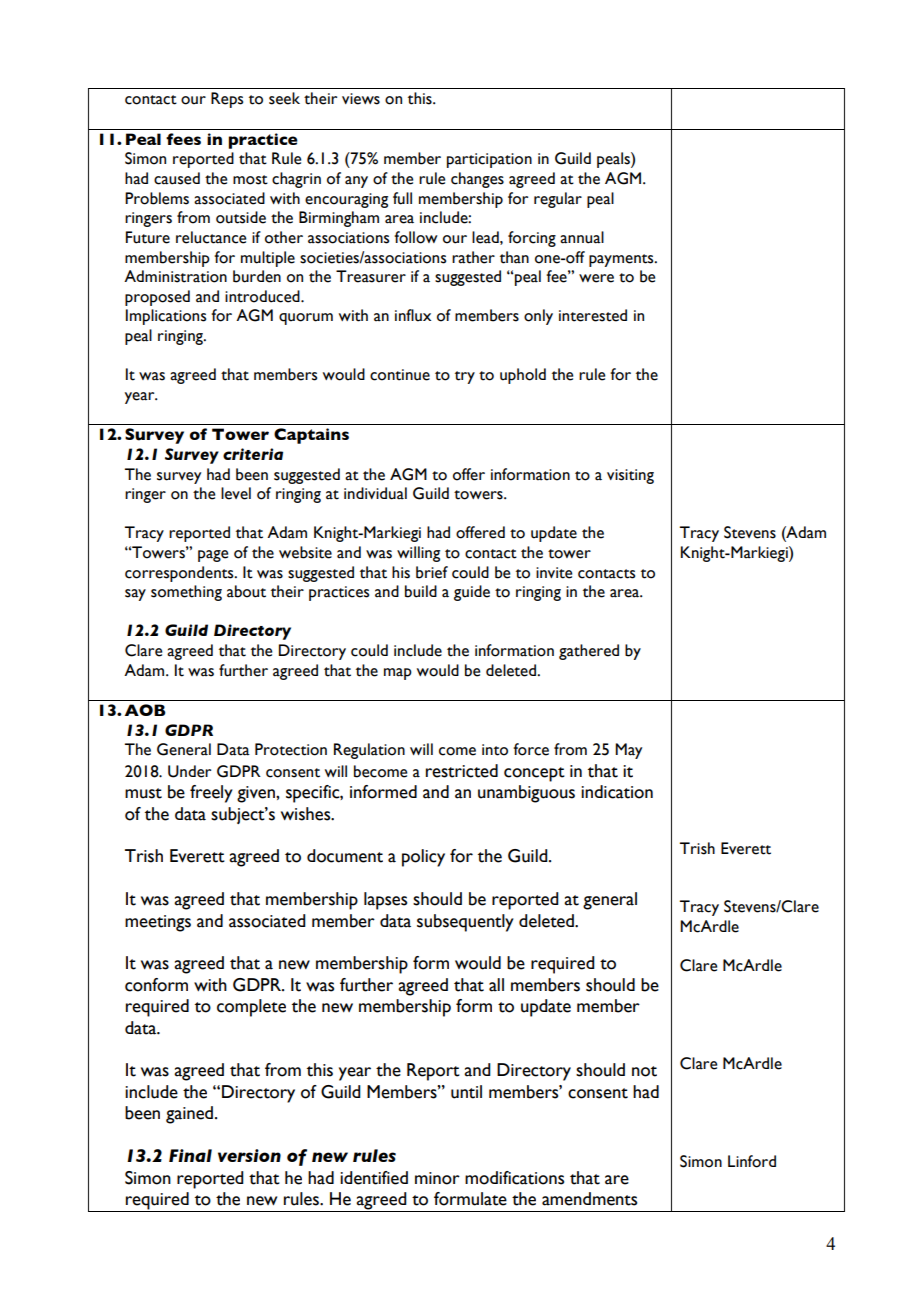  Describe the element at coordinates (617, 792) in the screenshot. I see `indication` at that location.
